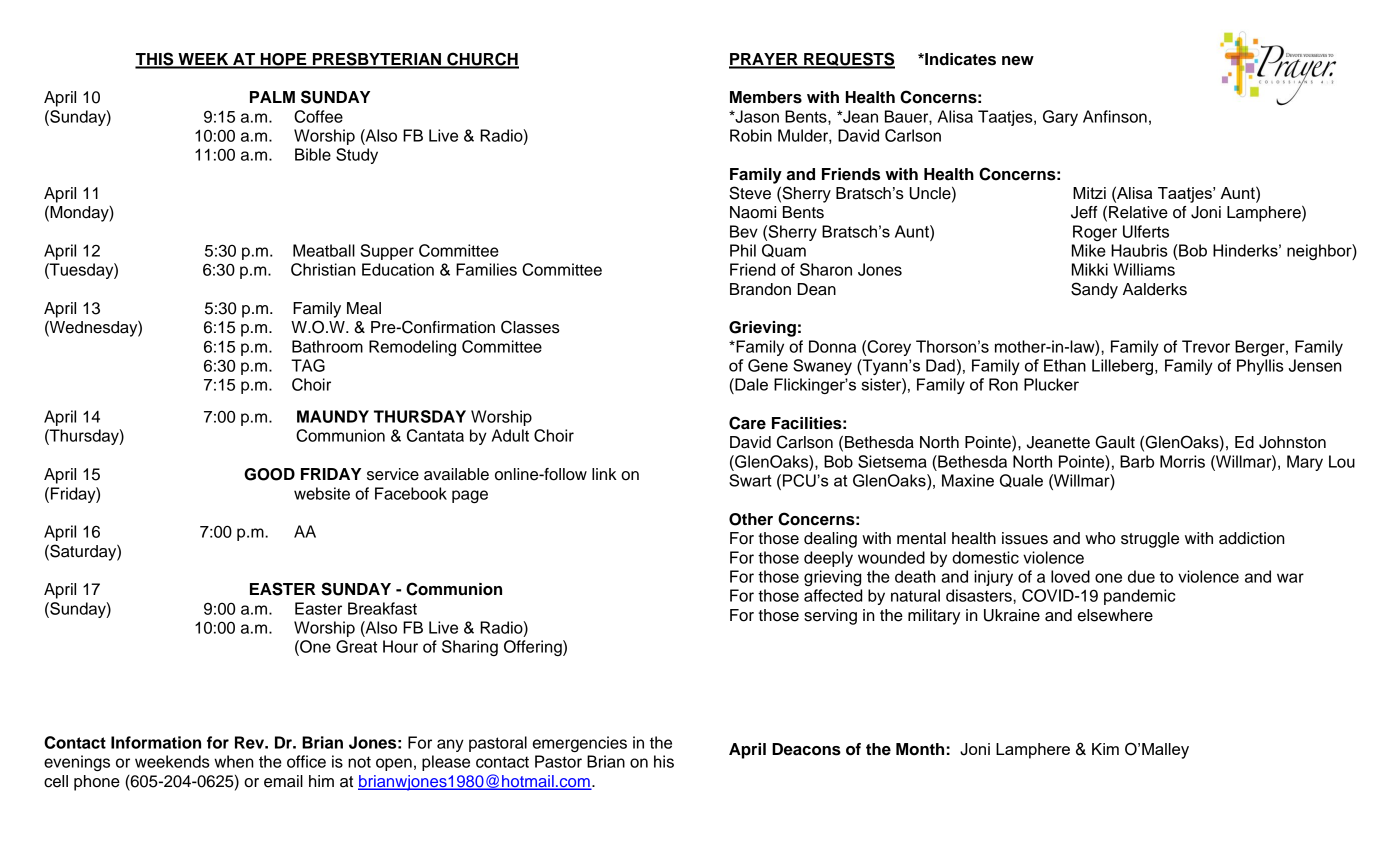  Describe the element at coordinates (1060, 118) in the image. I see `Gary` at that location.
